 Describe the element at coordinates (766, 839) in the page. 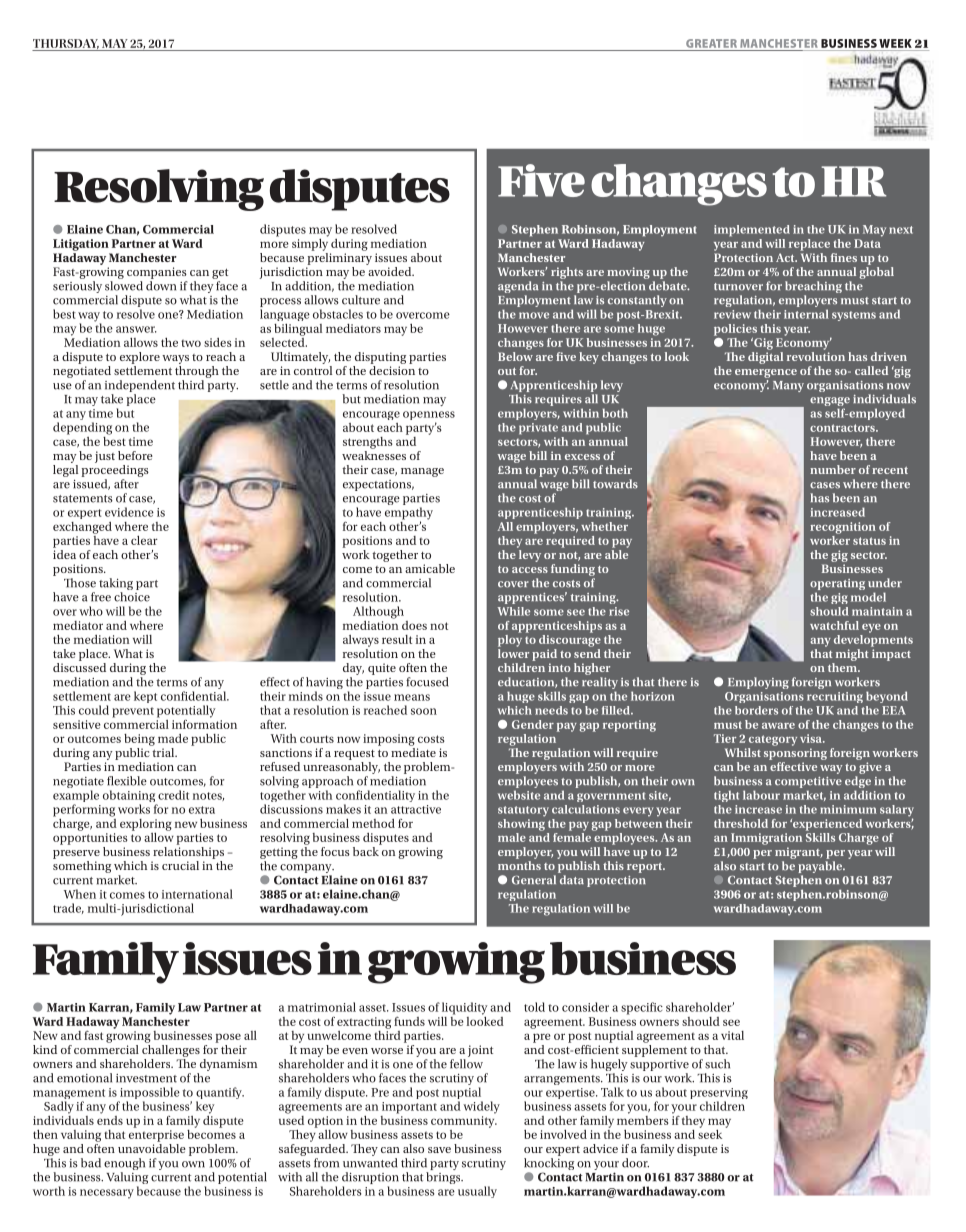

I see `Immigration` at that location.
